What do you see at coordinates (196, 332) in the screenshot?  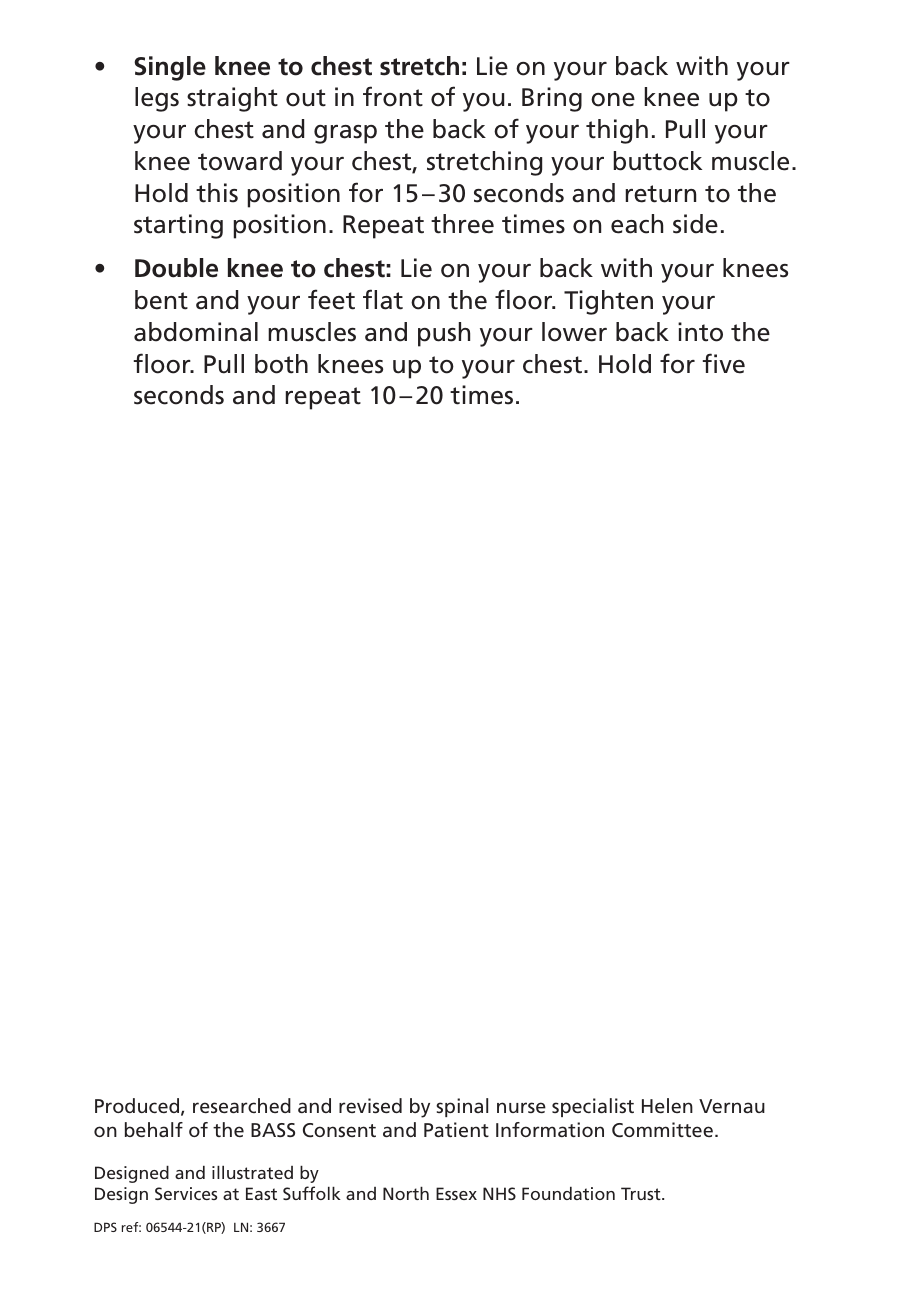 I see `abdominal` at bounding box center [196, 332].
